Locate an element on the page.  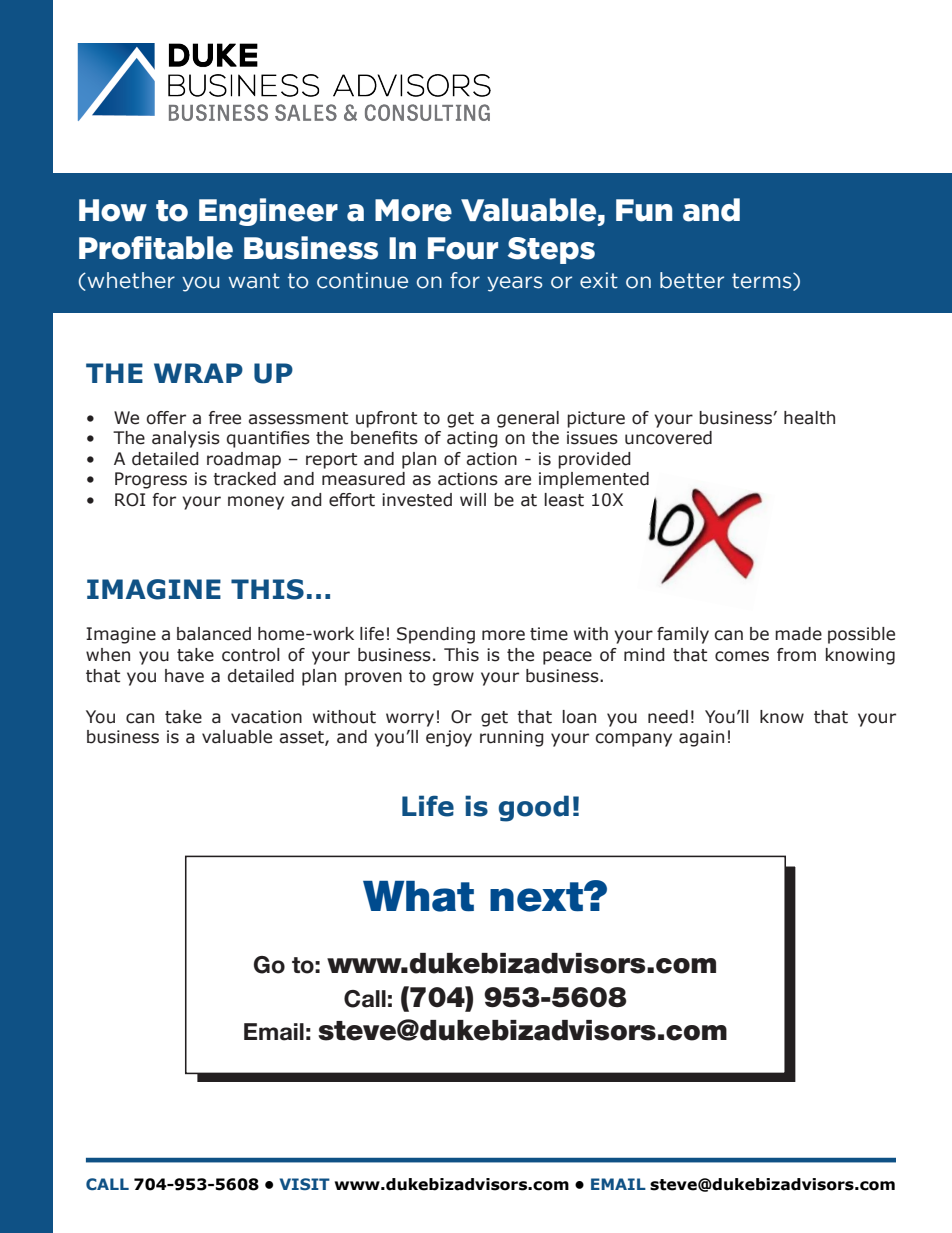
next is located at coordinates (537, 897).
